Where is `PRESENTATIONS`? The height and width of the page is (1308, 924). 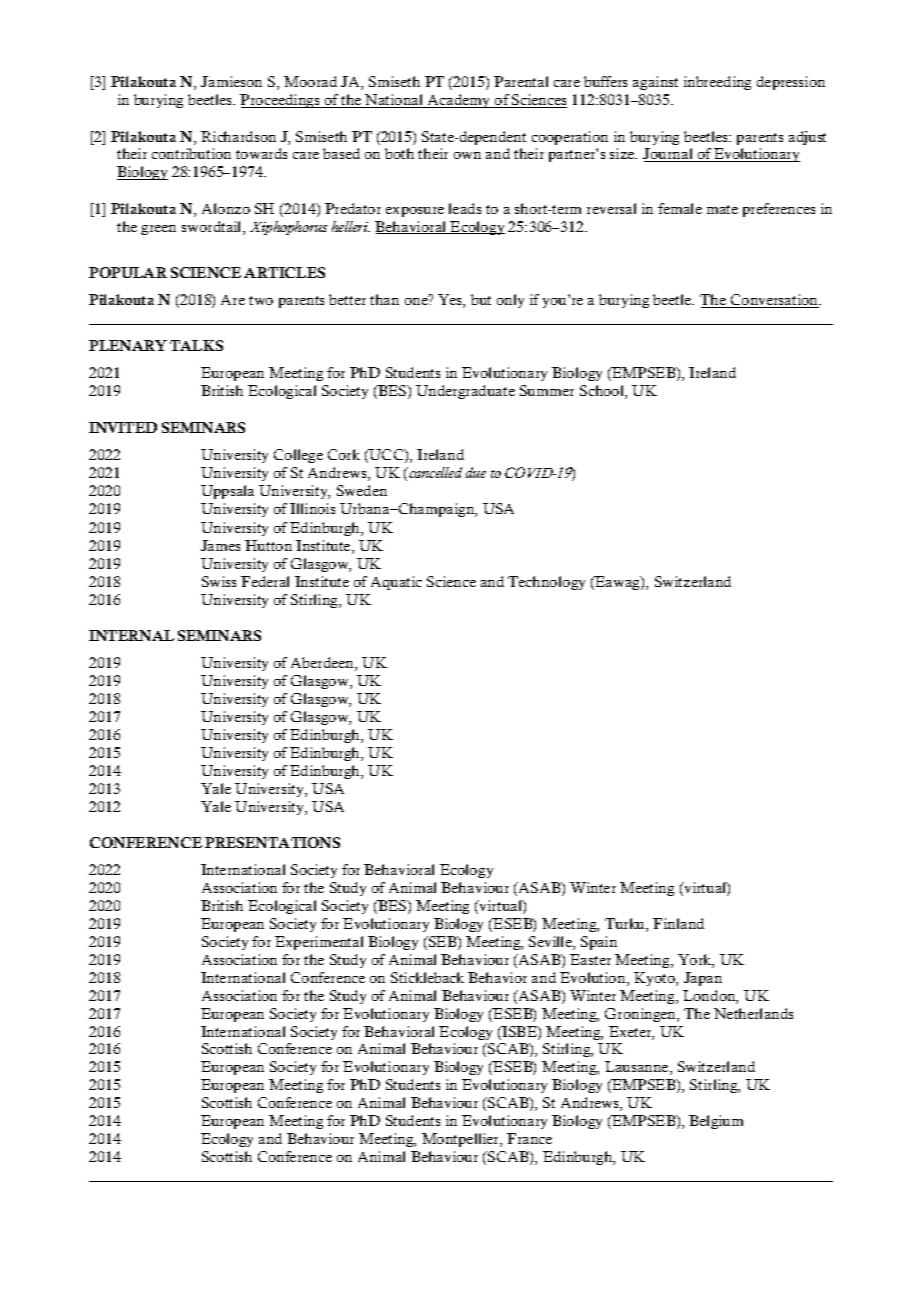
PRESENTATIONS is located at coordinates (272, 842).
